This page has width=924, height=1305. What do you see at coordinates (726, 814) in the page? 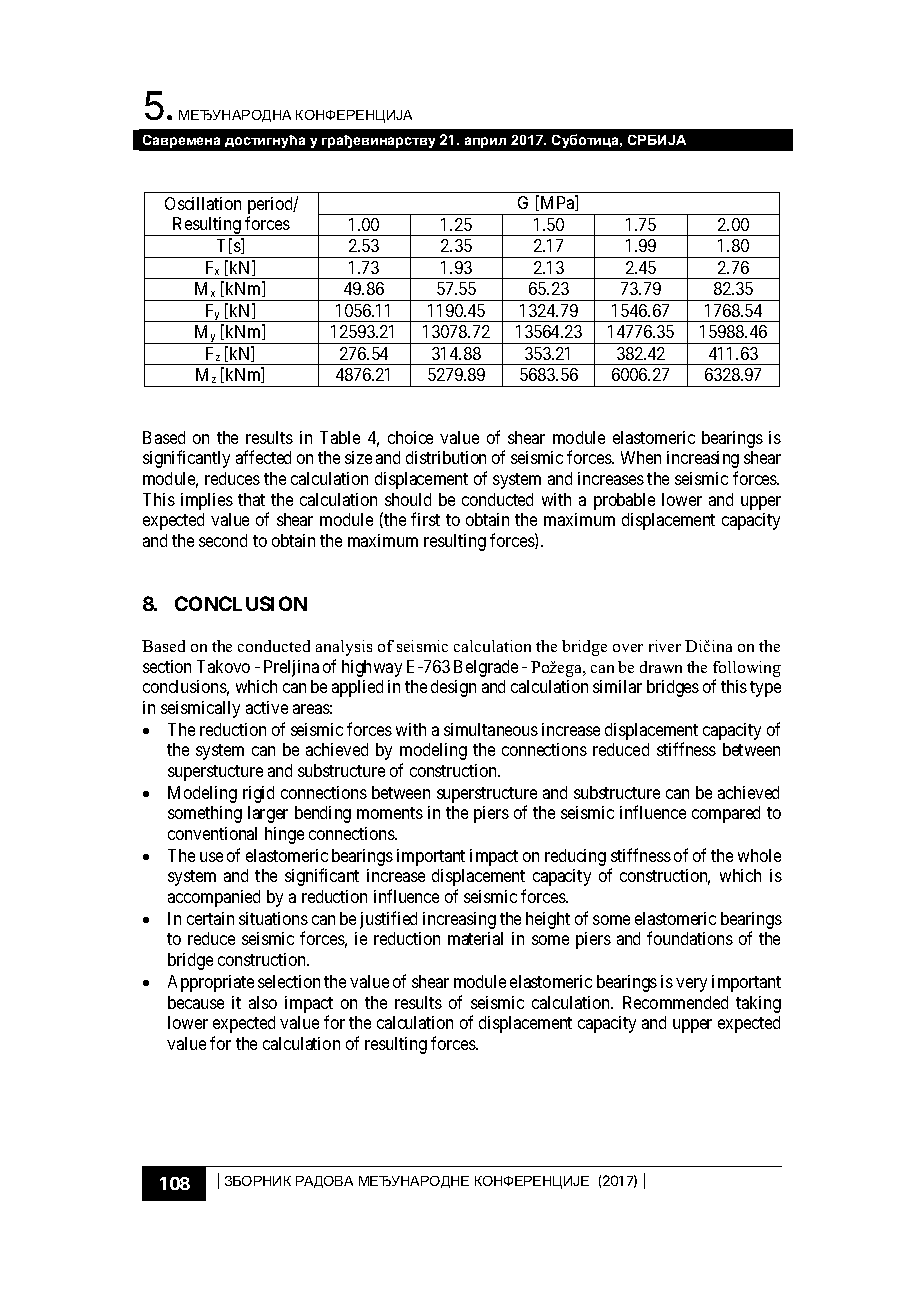
I see `compared` at bounding box center [726, 814].
